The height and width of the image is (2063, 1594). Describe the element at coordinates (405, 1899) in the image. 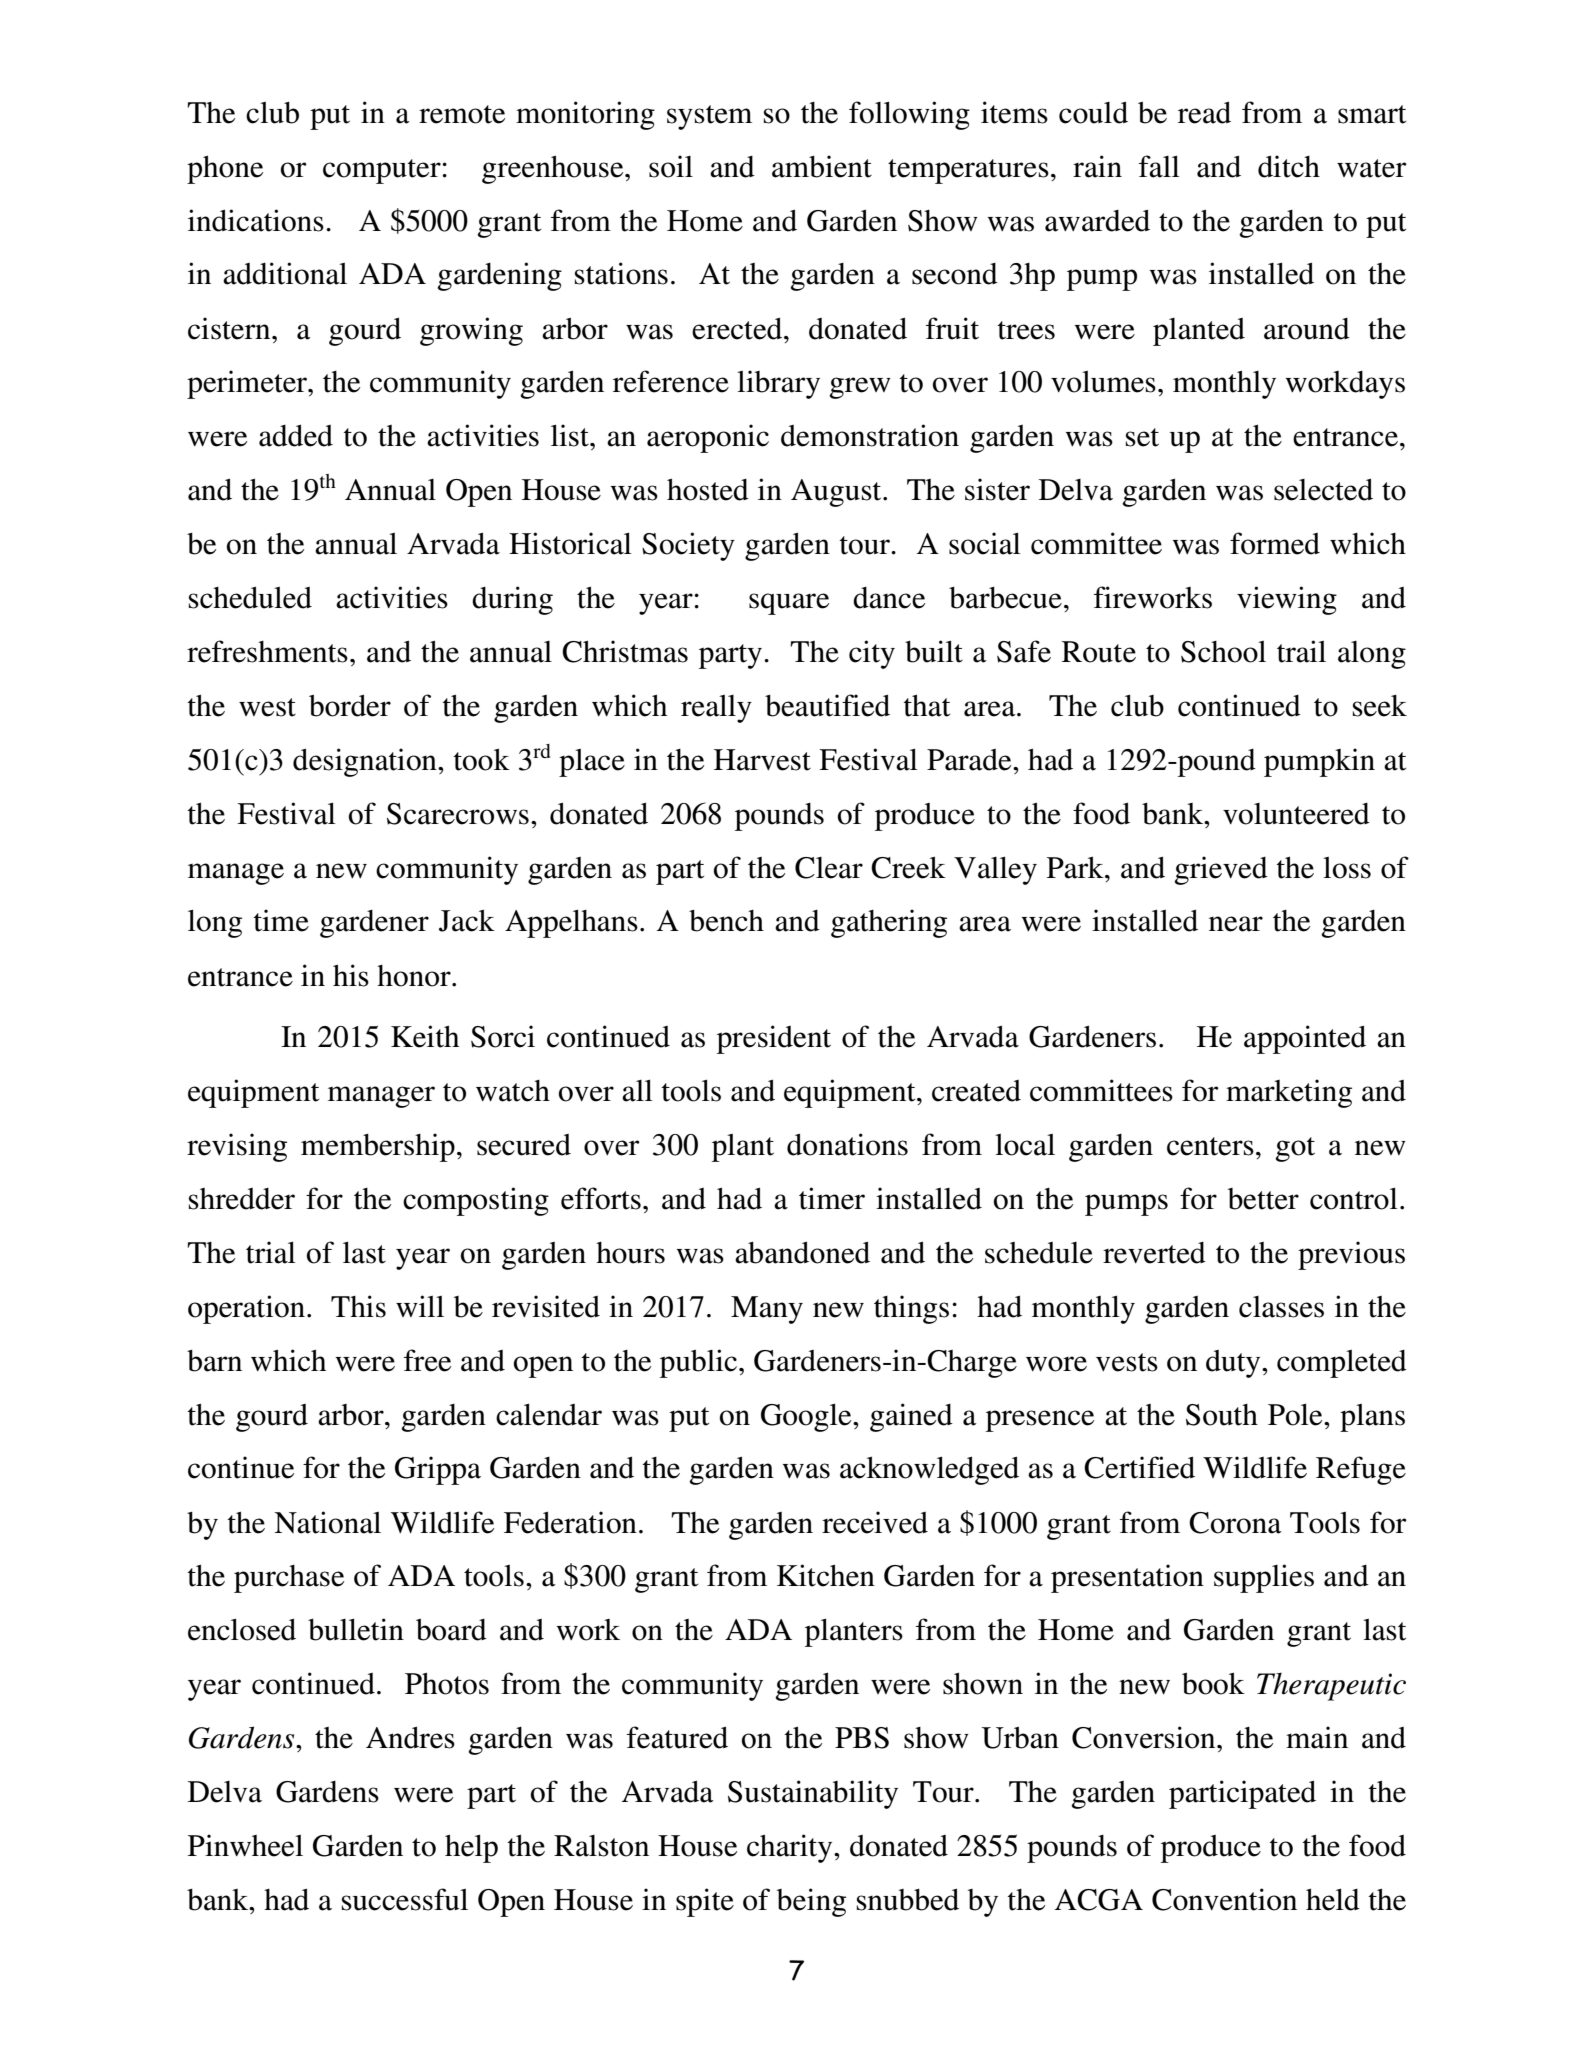

I see `successful` at that location.
